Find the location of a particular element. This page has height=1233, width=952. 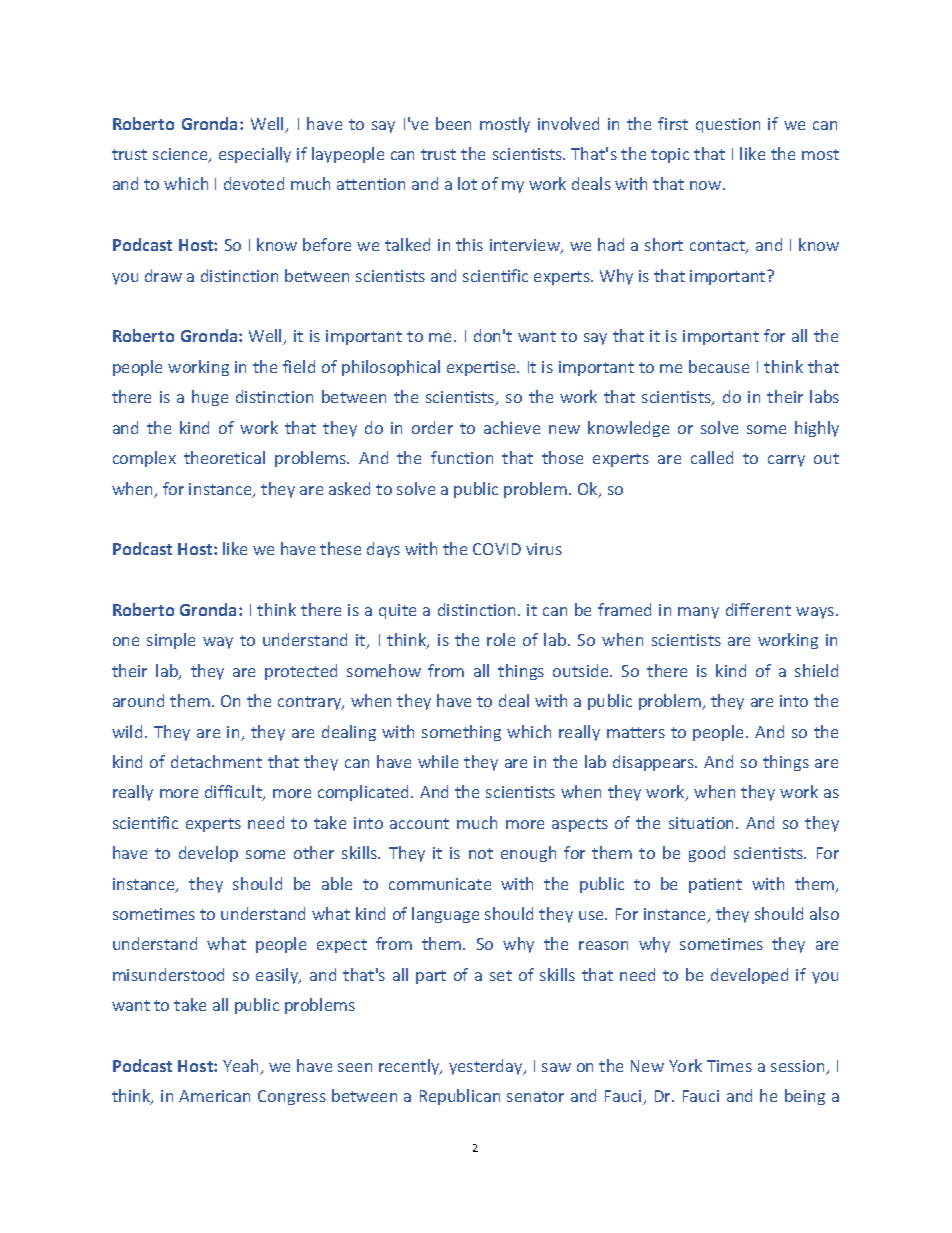

science is located at coordinates (181, 155).
